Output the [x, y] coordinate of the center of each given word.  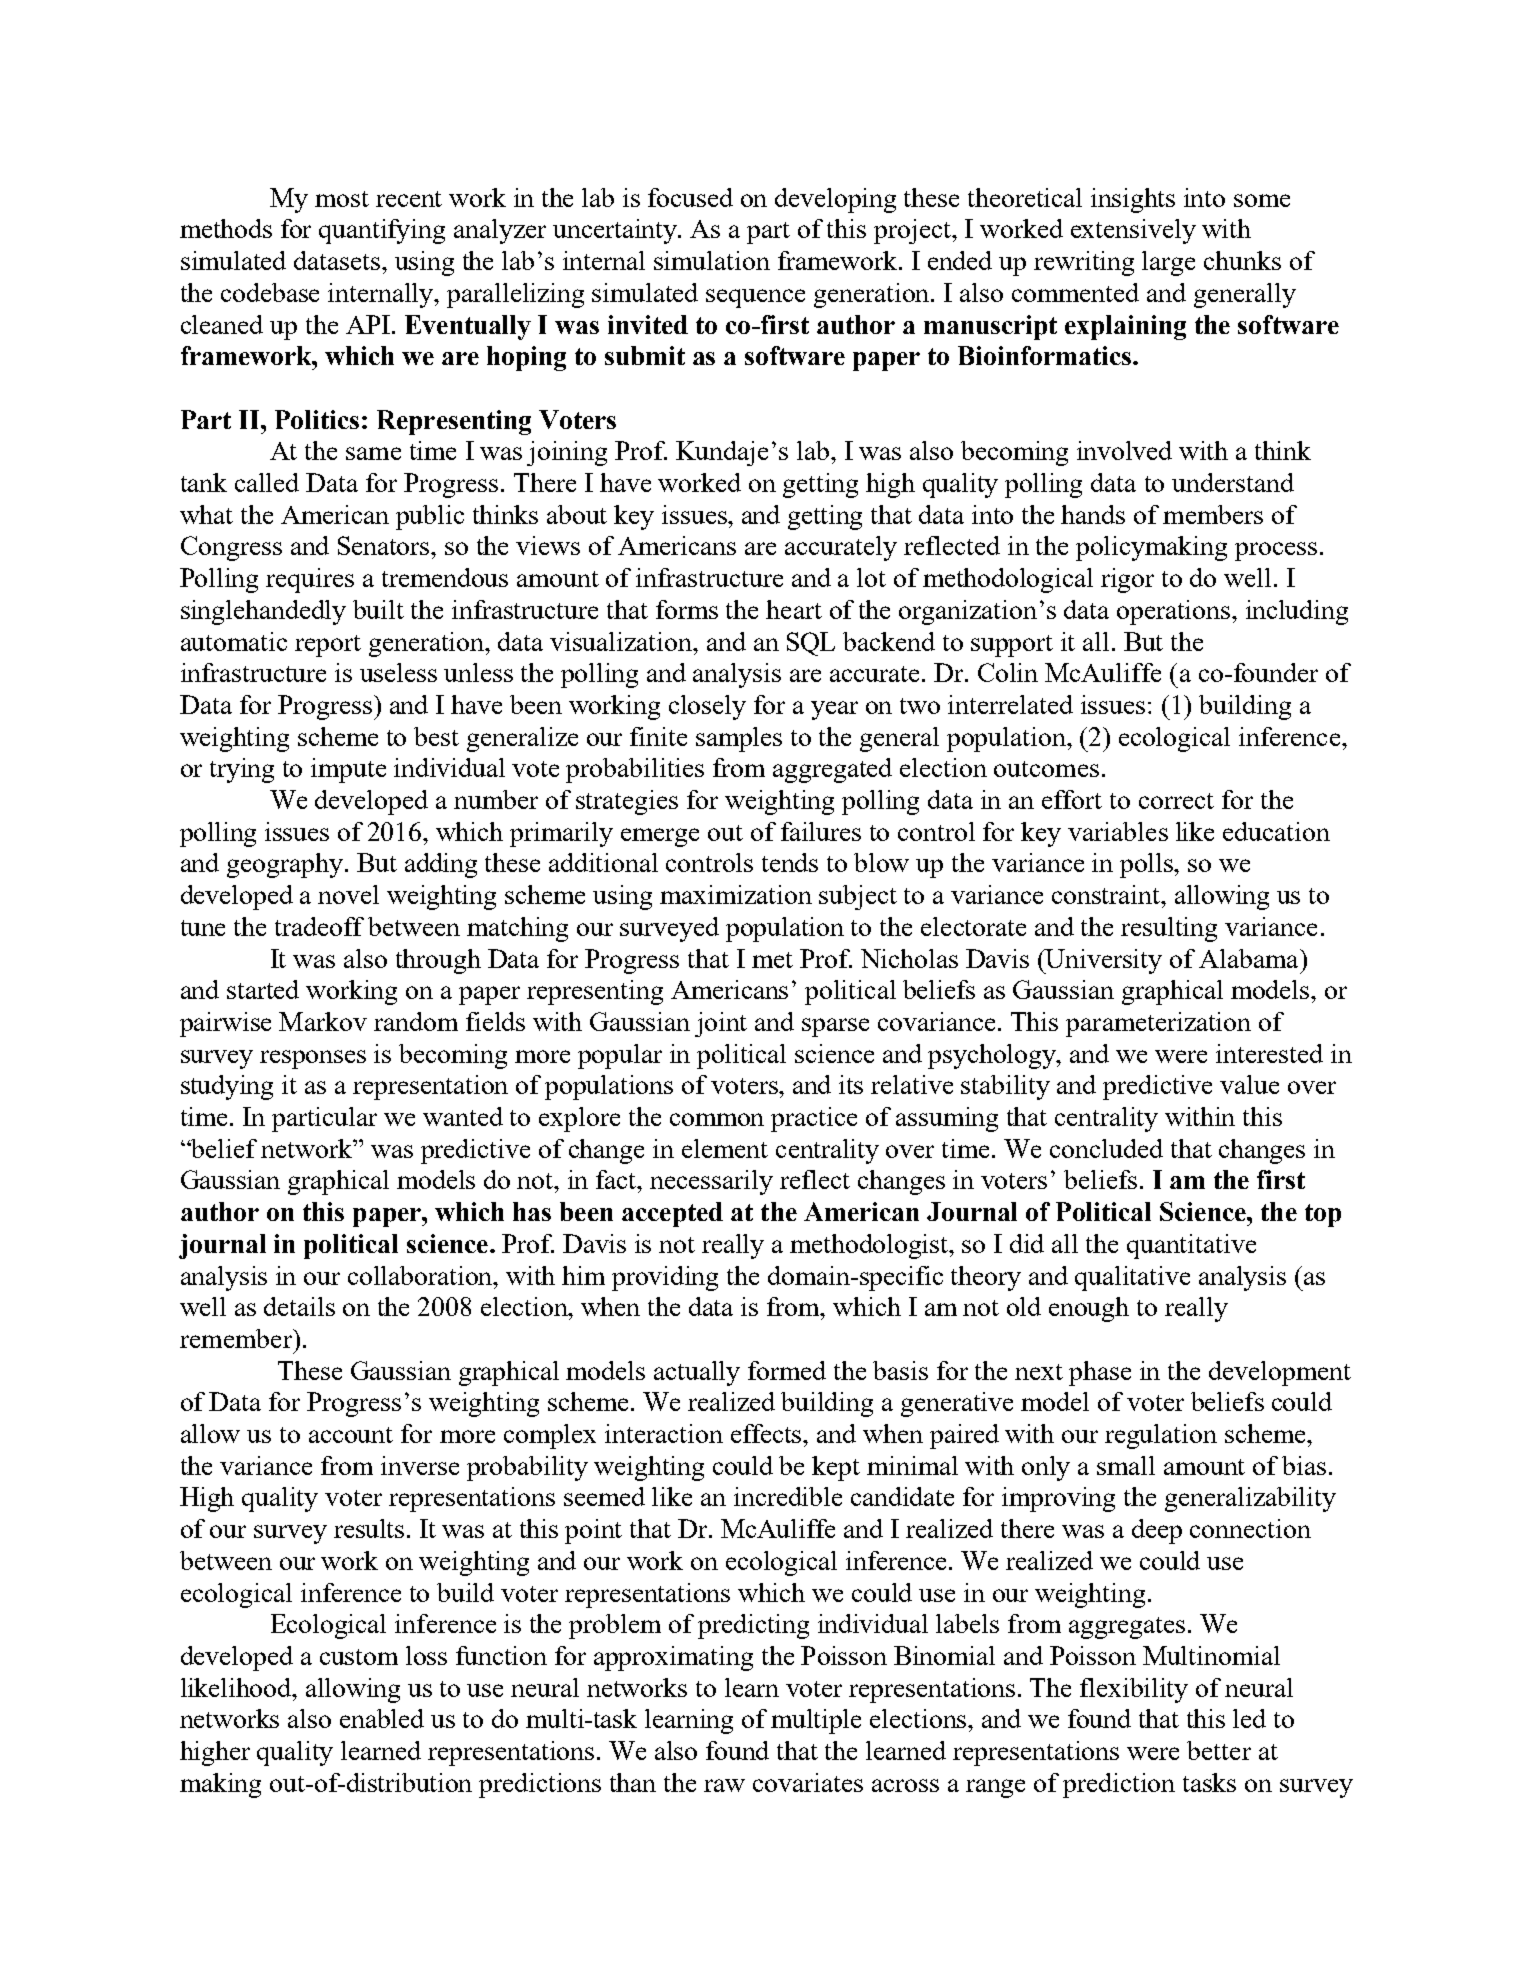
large [1168, 263]
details [299, 1306]
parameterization [1158, 1024]
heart [794, 609]
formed [787, 1370]
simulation [712, 260]
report [328, 646]
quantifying [382, 231]
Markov [323, 1021]
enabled [382, 1718]
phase [1100, 1373]
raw [724, 1785]
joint [721, 1024]
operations [1175, 612]
